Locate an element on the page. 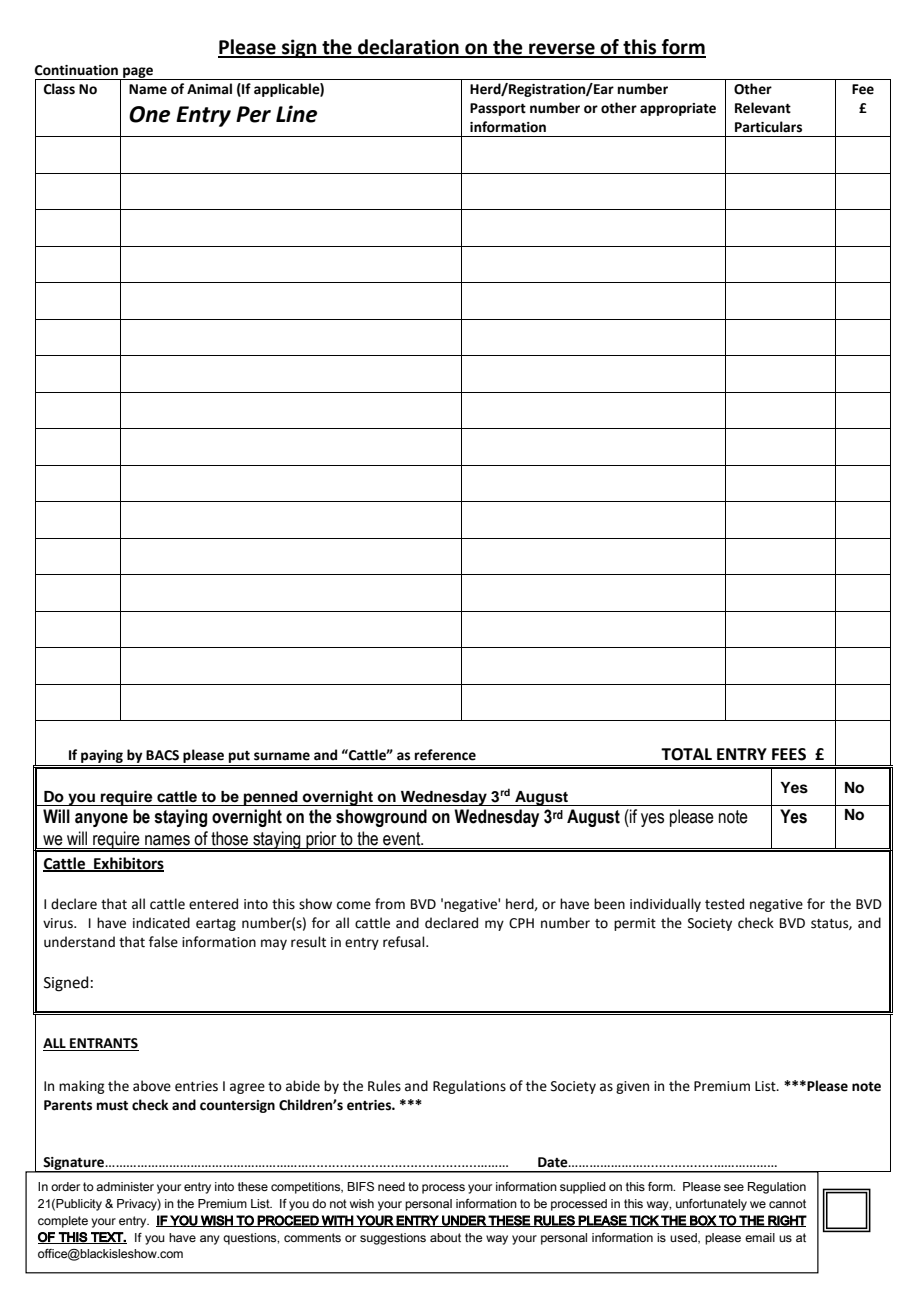  reference is located at coordinates (445, 755).
